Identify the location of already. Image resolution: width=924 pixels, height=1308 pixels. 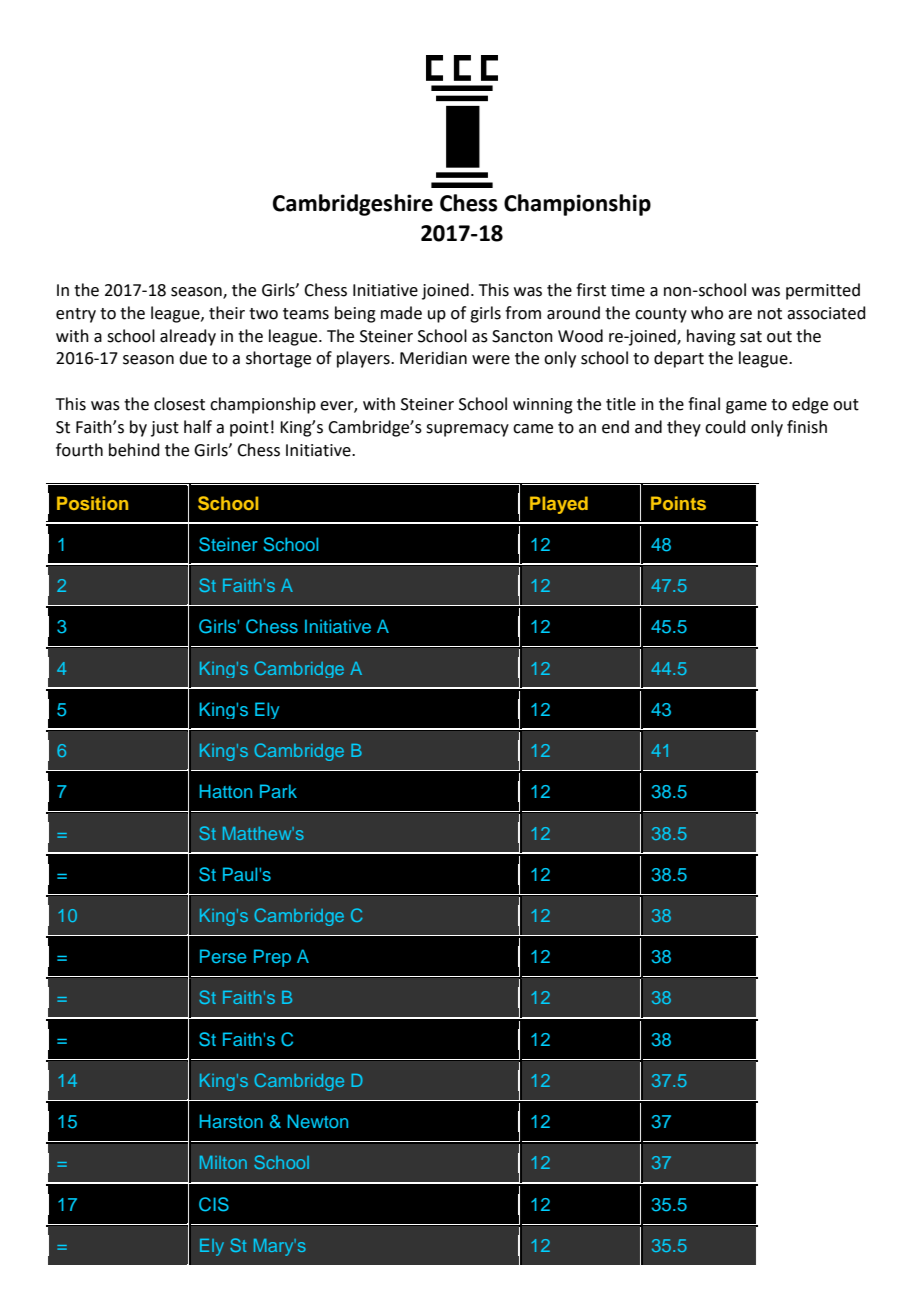
(188, 337).
